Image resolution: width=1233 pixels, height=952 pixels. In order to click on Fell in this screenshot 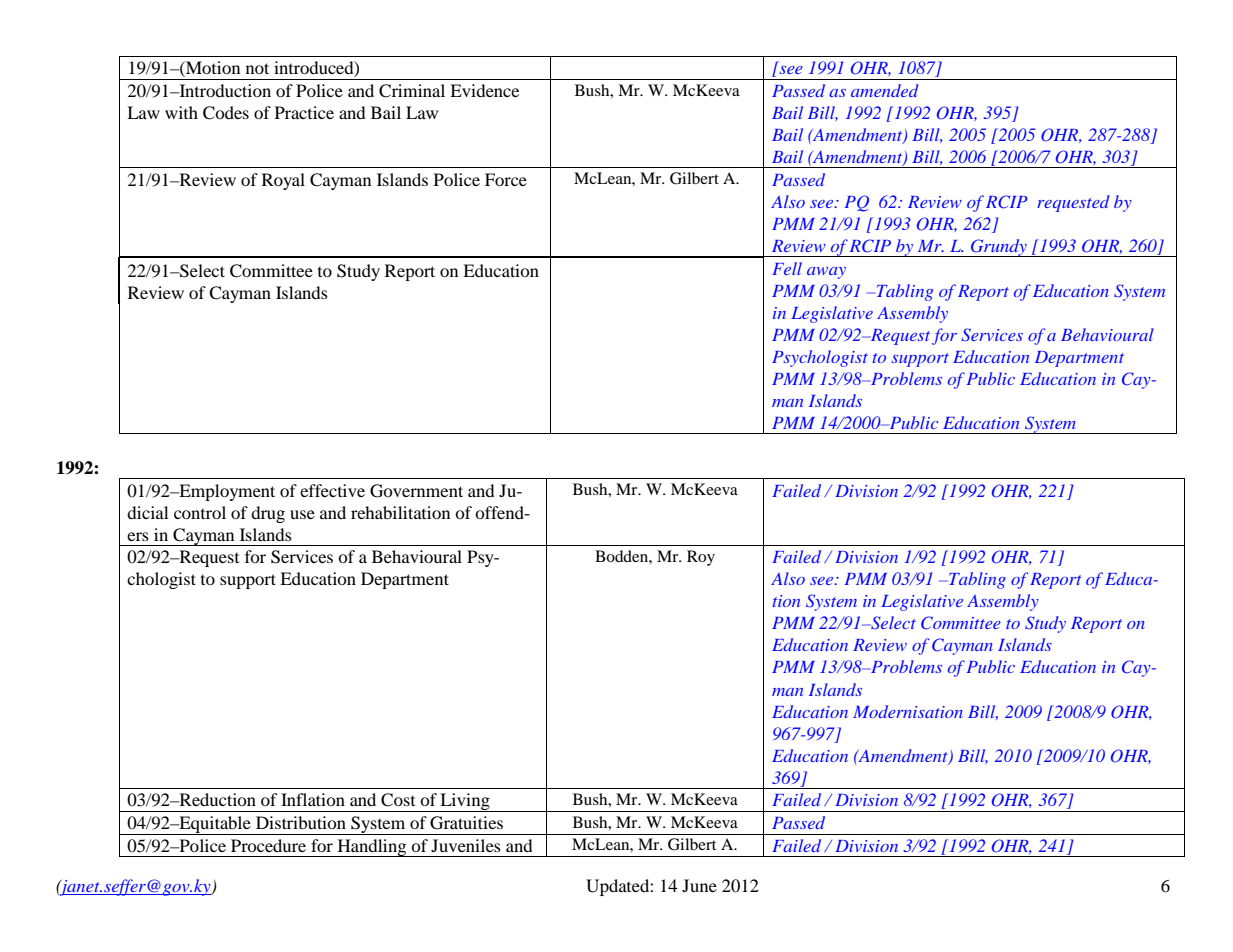, I will do `click(787, 268)`.
